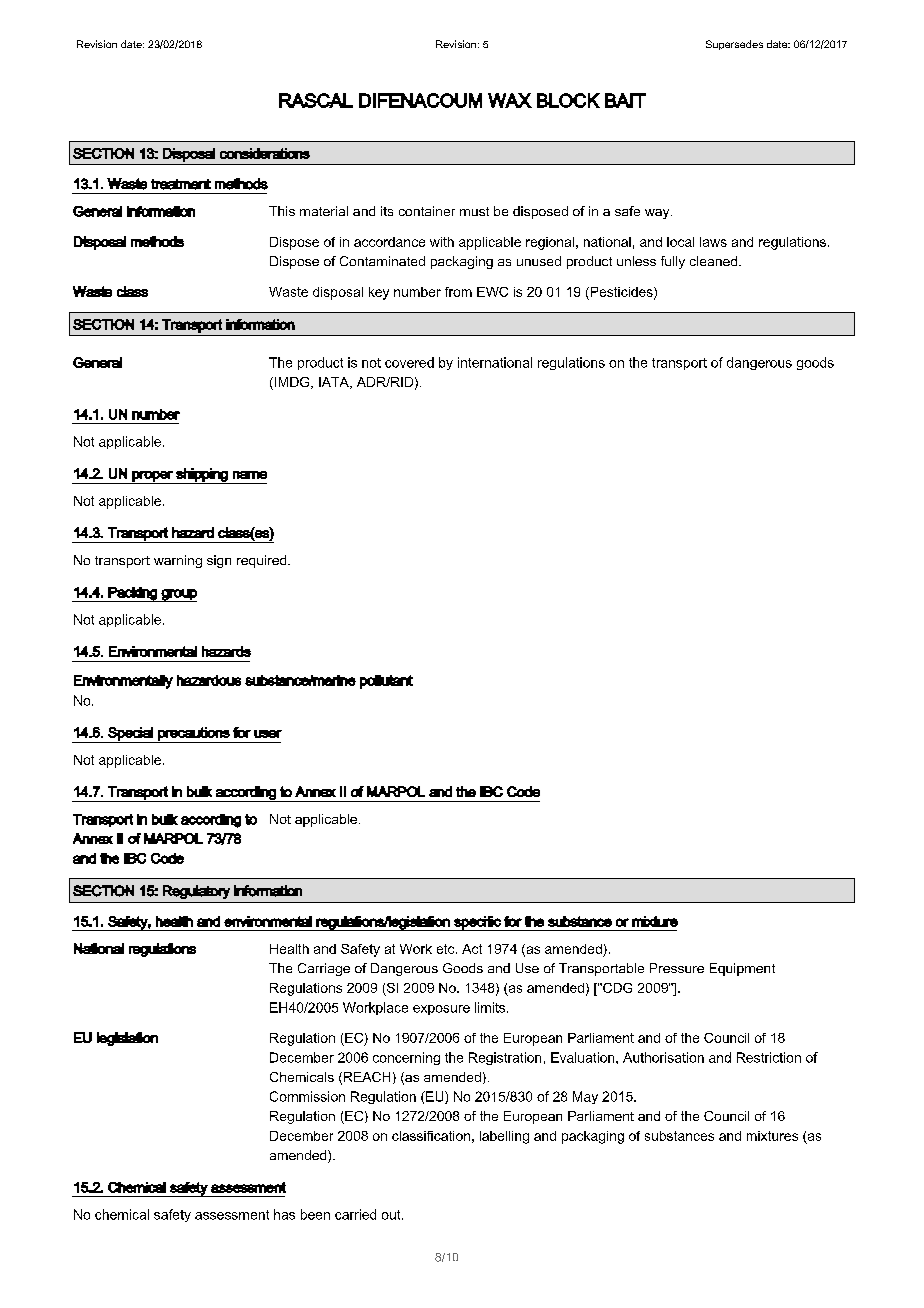 The height and width of the screenshot is (1308, 924). Describe the element at coordinates (265, 153) in the screenshot. I see `considerations` at that location.
